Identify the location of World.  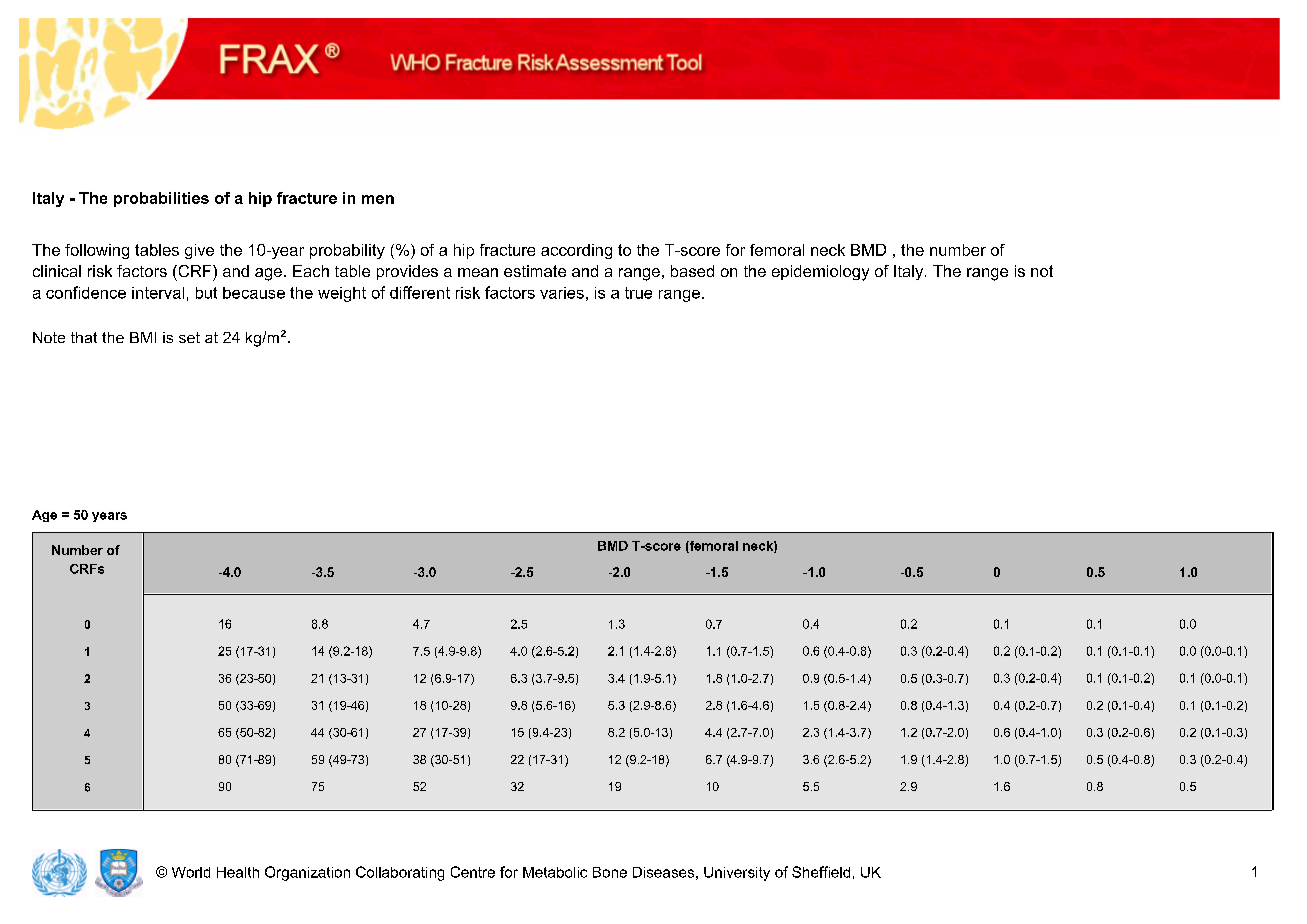
(191, 872).
